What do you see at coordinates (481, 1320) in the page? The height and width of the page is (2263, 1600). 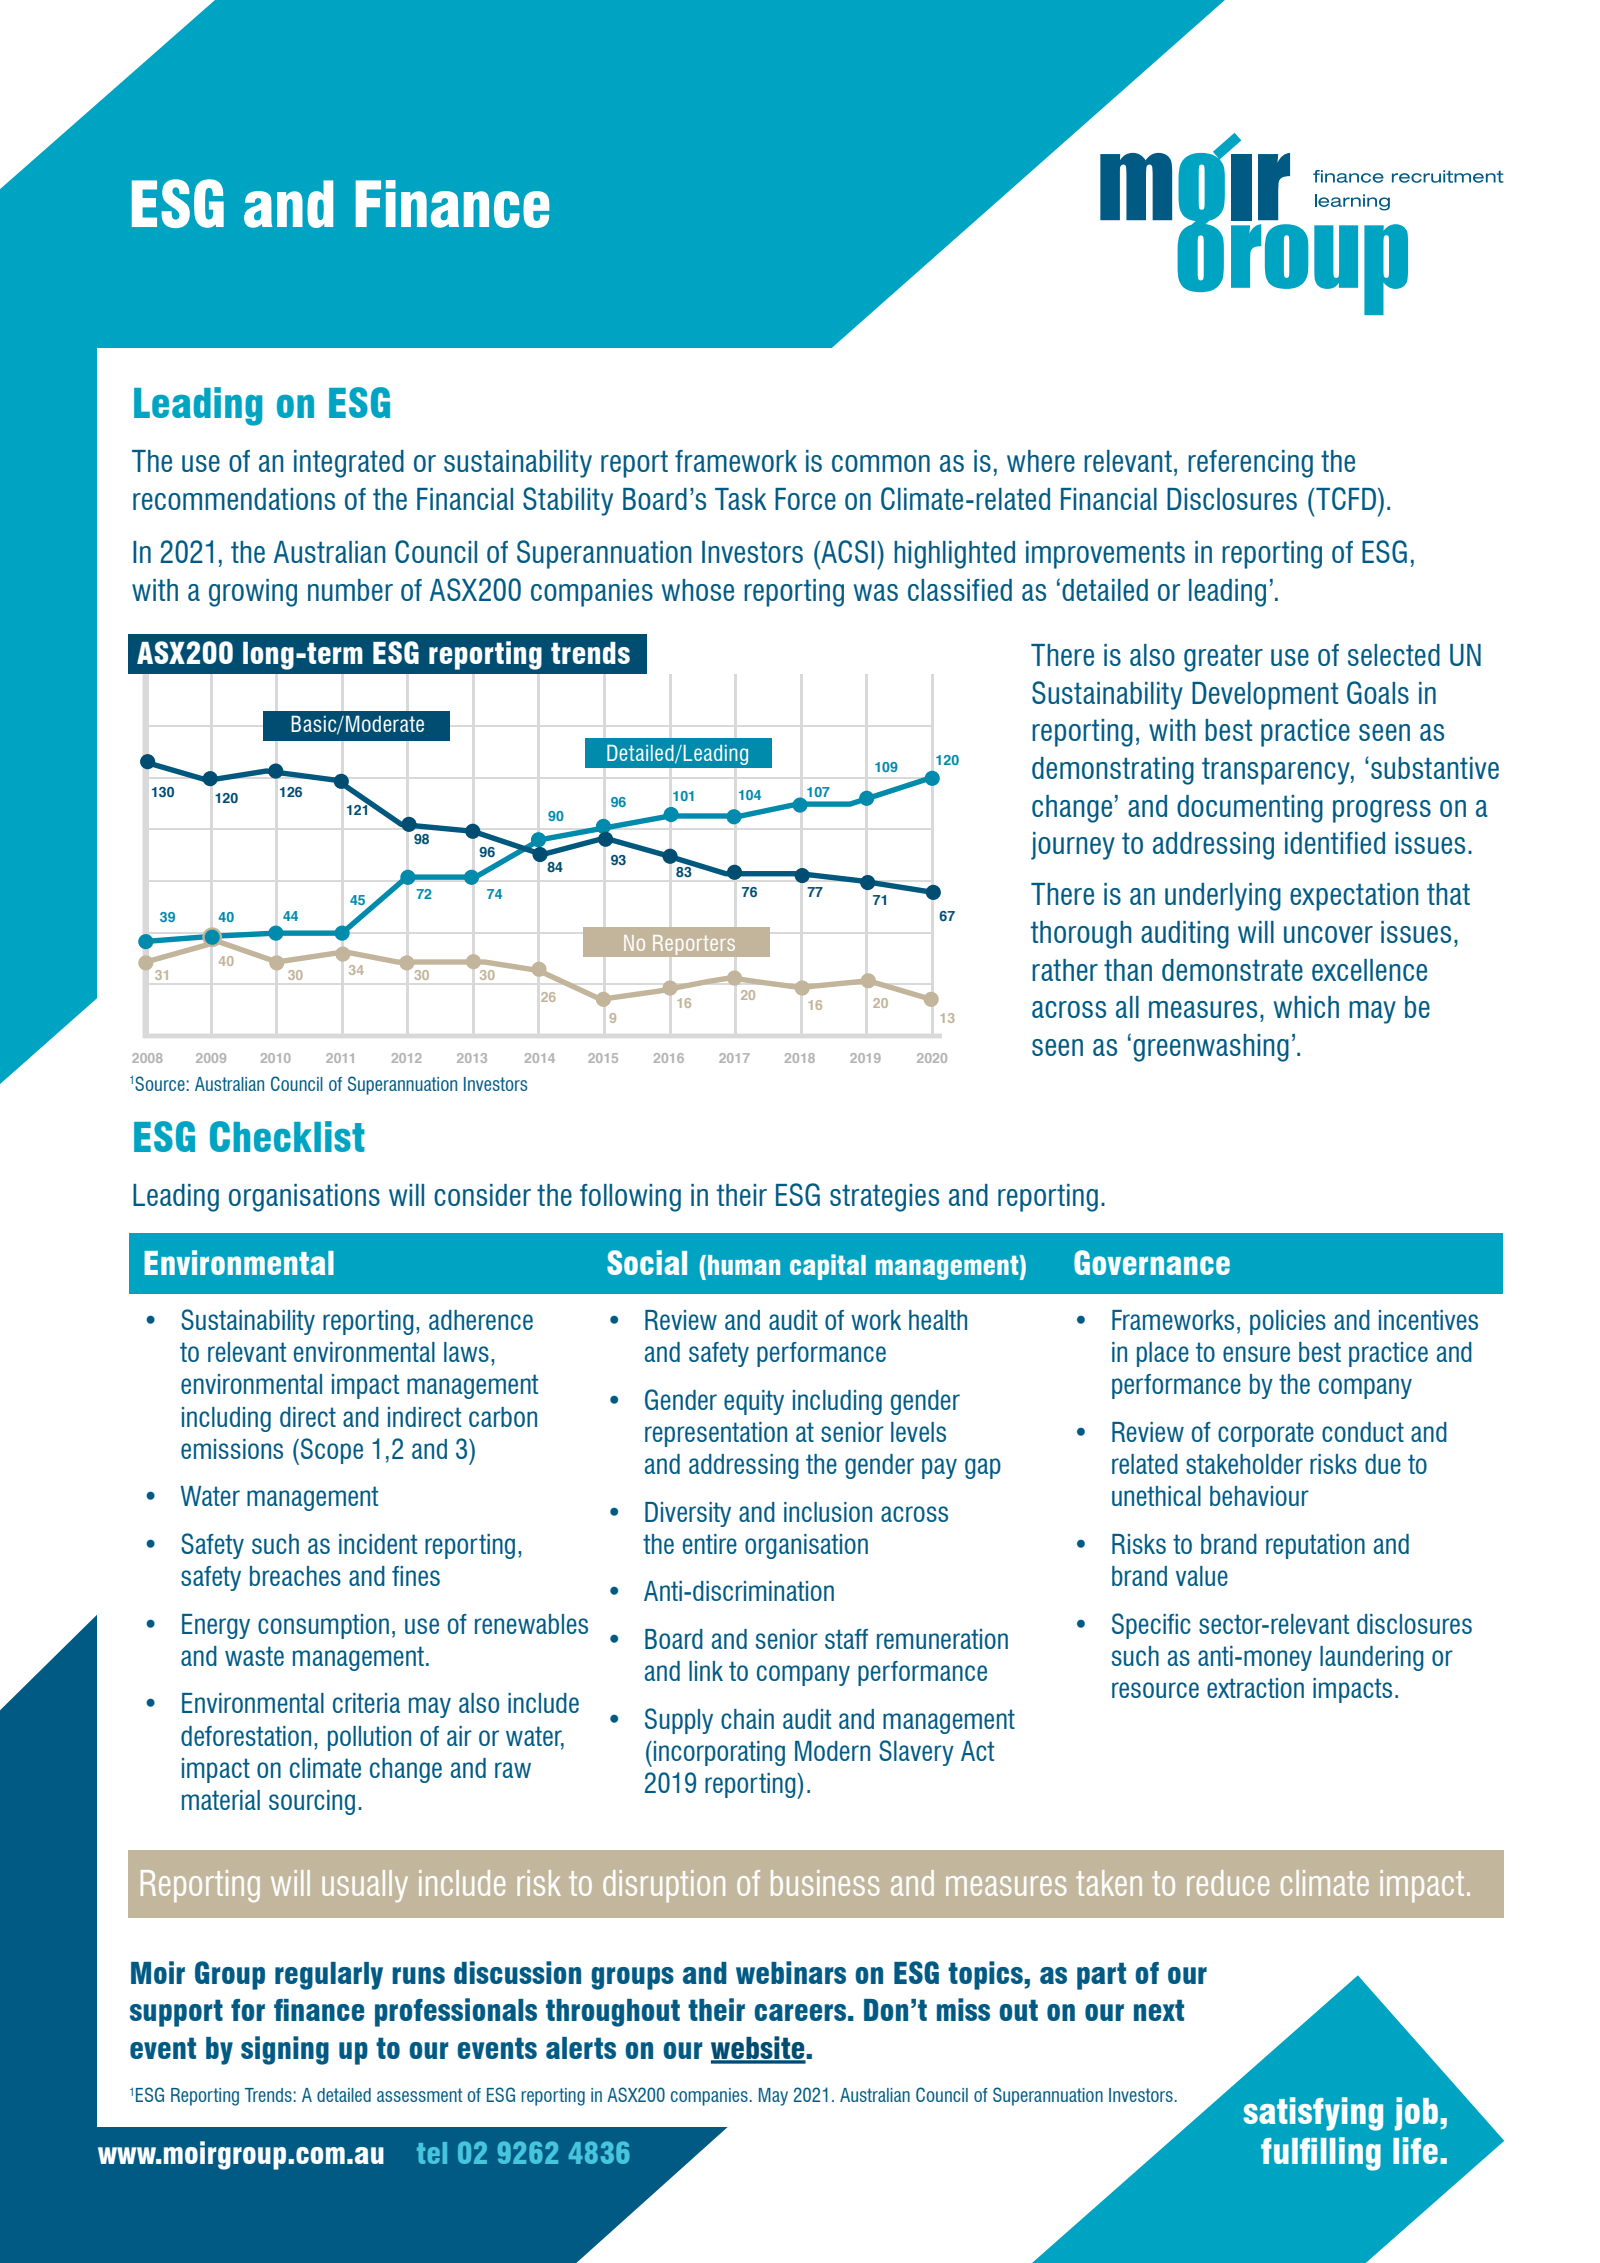 I see `adherence` at bounding box center [481, 1320].
